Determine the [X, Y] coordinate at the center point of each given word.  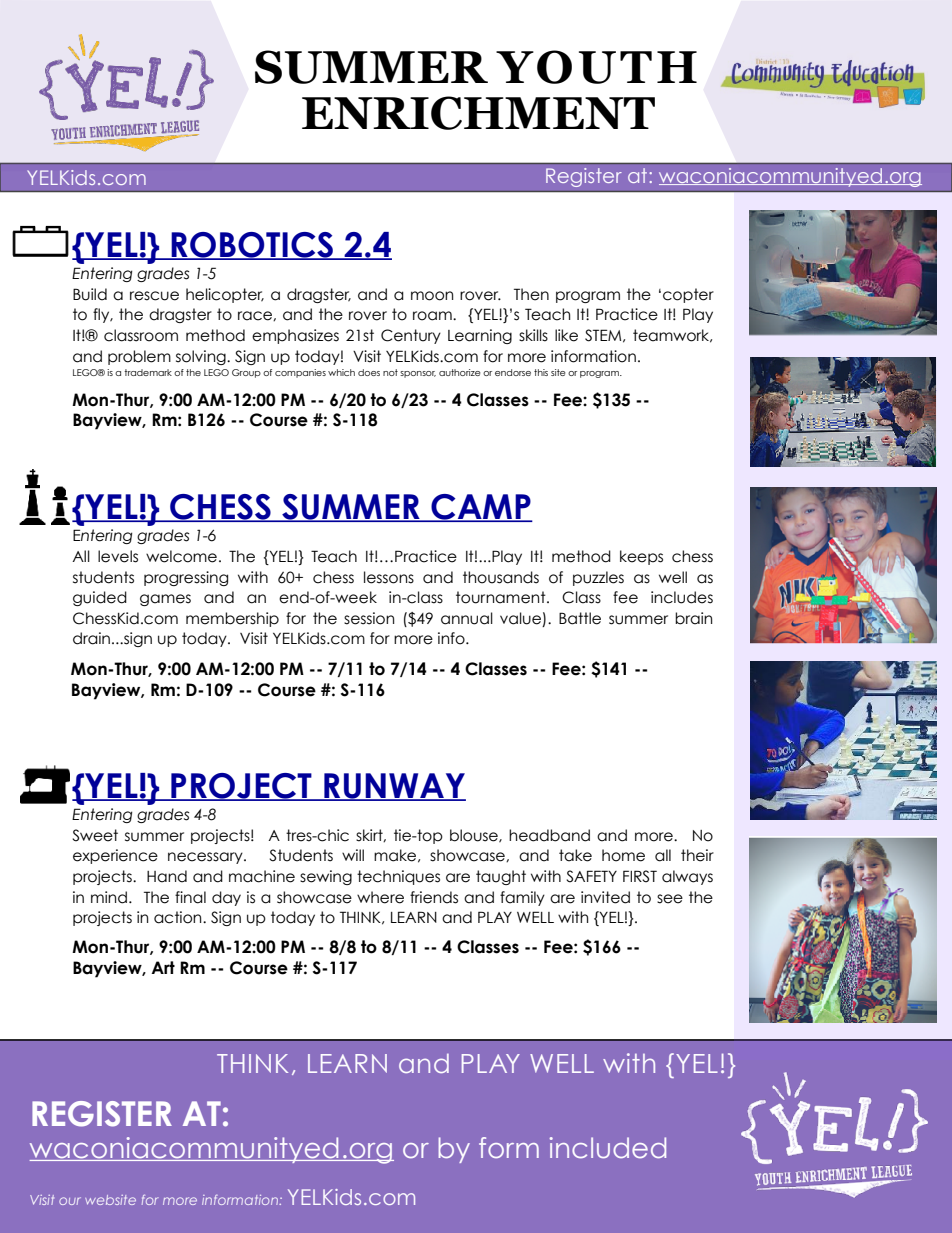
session [369, 618]
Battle [580, 618]
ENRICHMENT [478, 113]
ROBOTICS [252, 246]
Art [163, 967]
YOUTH [596, 67]
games [165, 600]
